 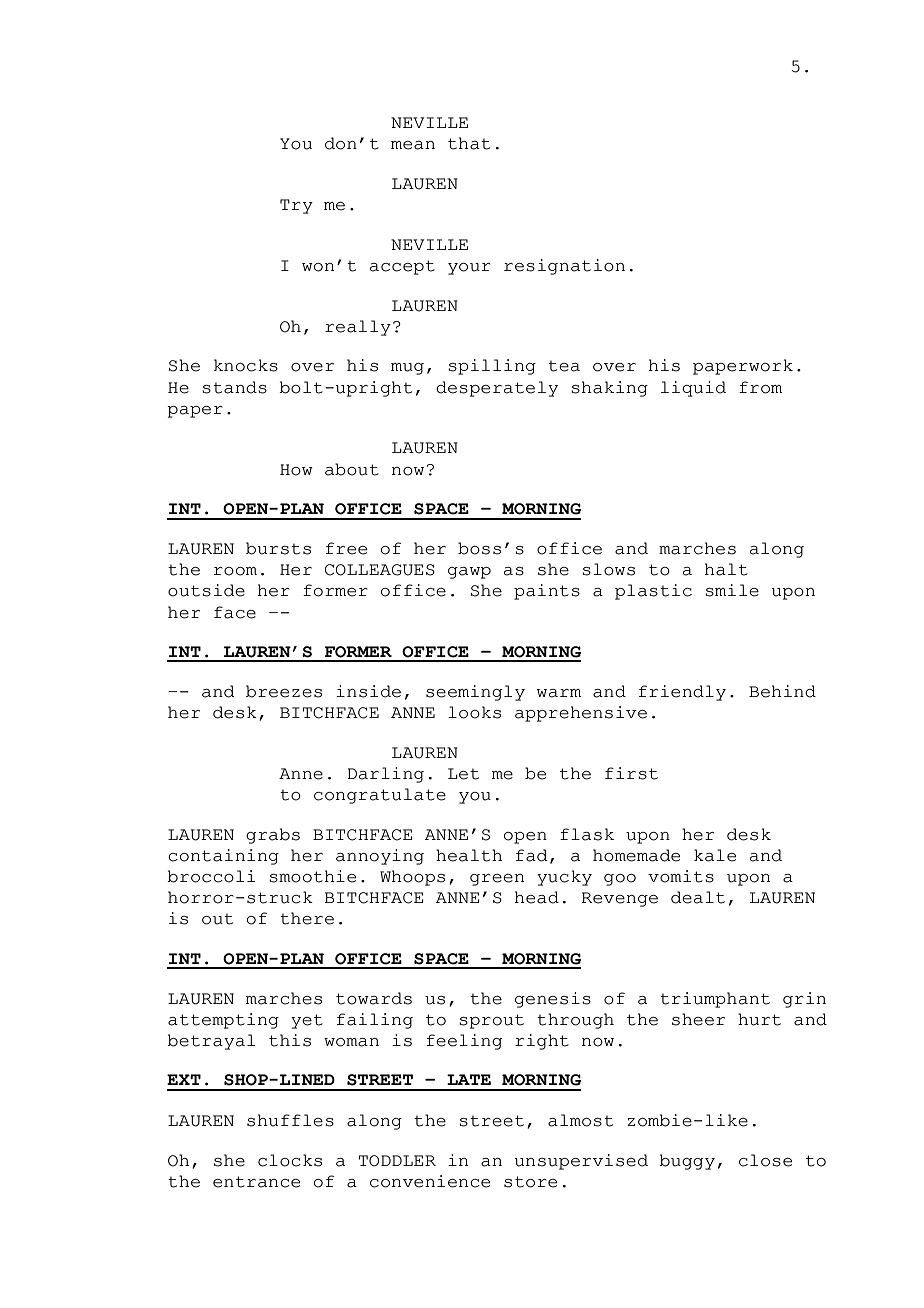 What do you see at coordinates (698, 897) in the document?
I see `dealt` at bounding box center [698, 897].
